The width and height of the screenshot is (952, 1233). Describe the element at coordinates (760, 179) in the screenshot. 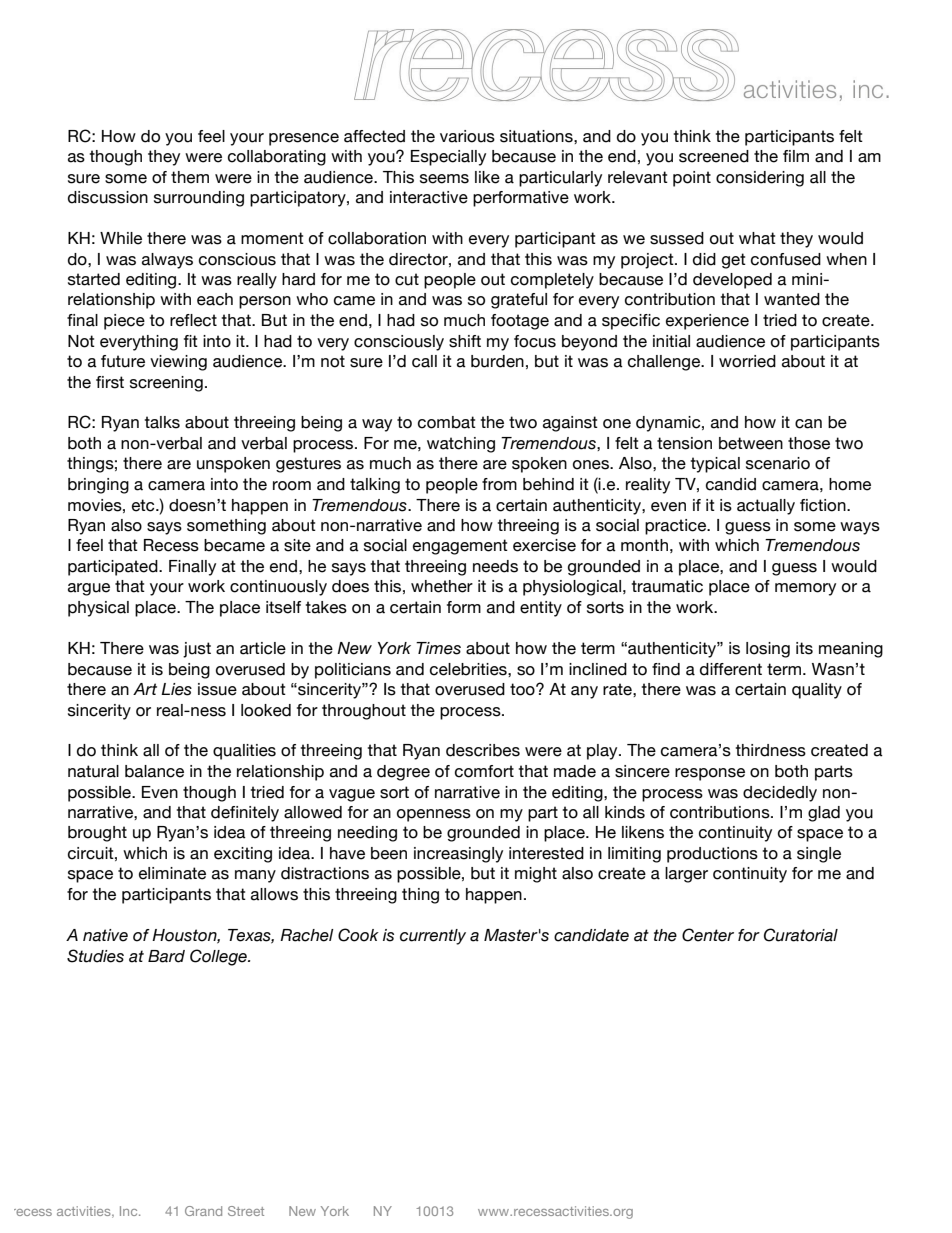

I see `considering` at that location.
